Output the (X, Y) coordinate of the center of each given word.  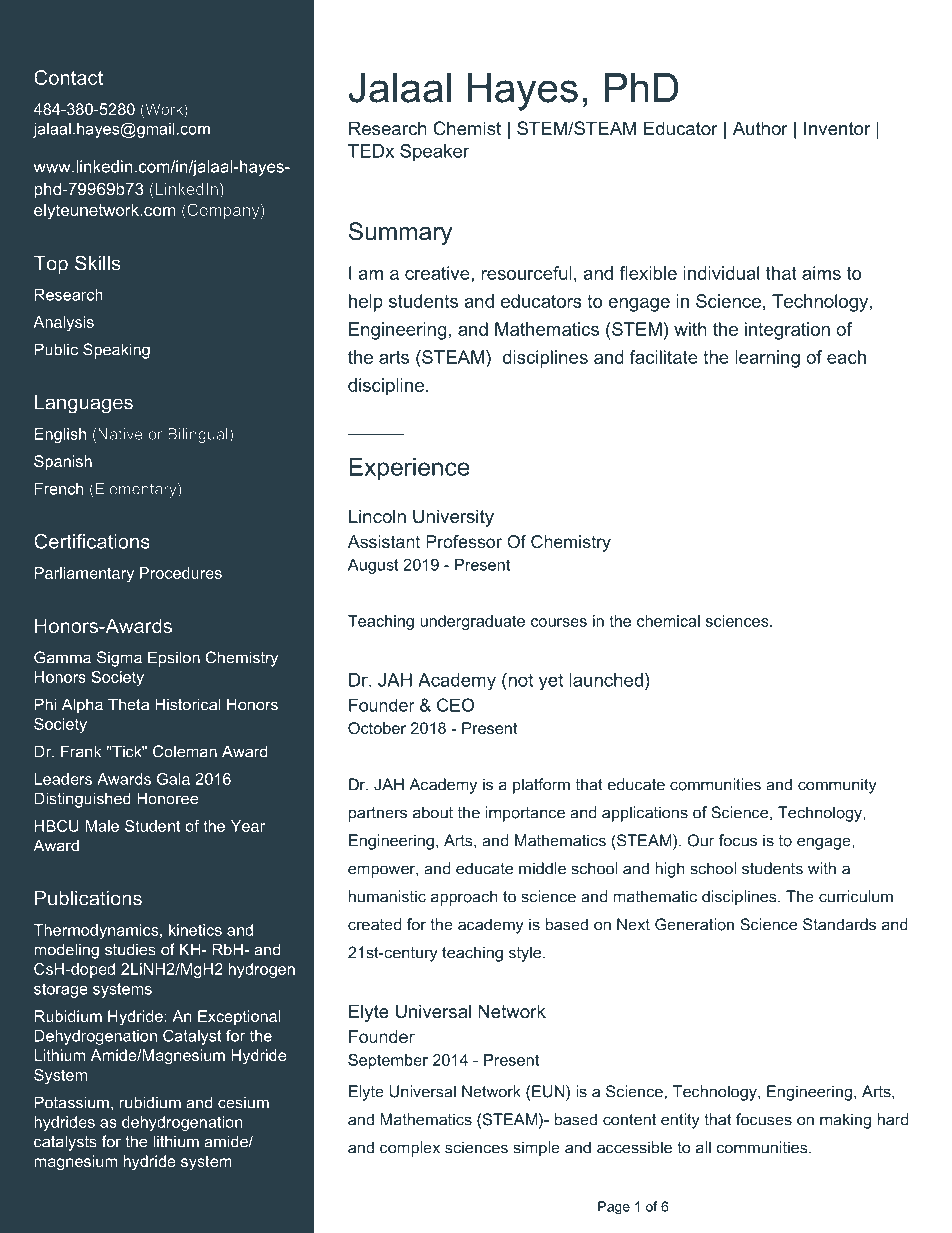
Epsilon (174, 659)
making (845, 1121)
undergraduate (472, 622)
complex (410, 1149)
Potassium (72, 1102)
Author (760, 128)
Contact (69, 77)
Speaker (434, 152)
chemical (668, 621)
